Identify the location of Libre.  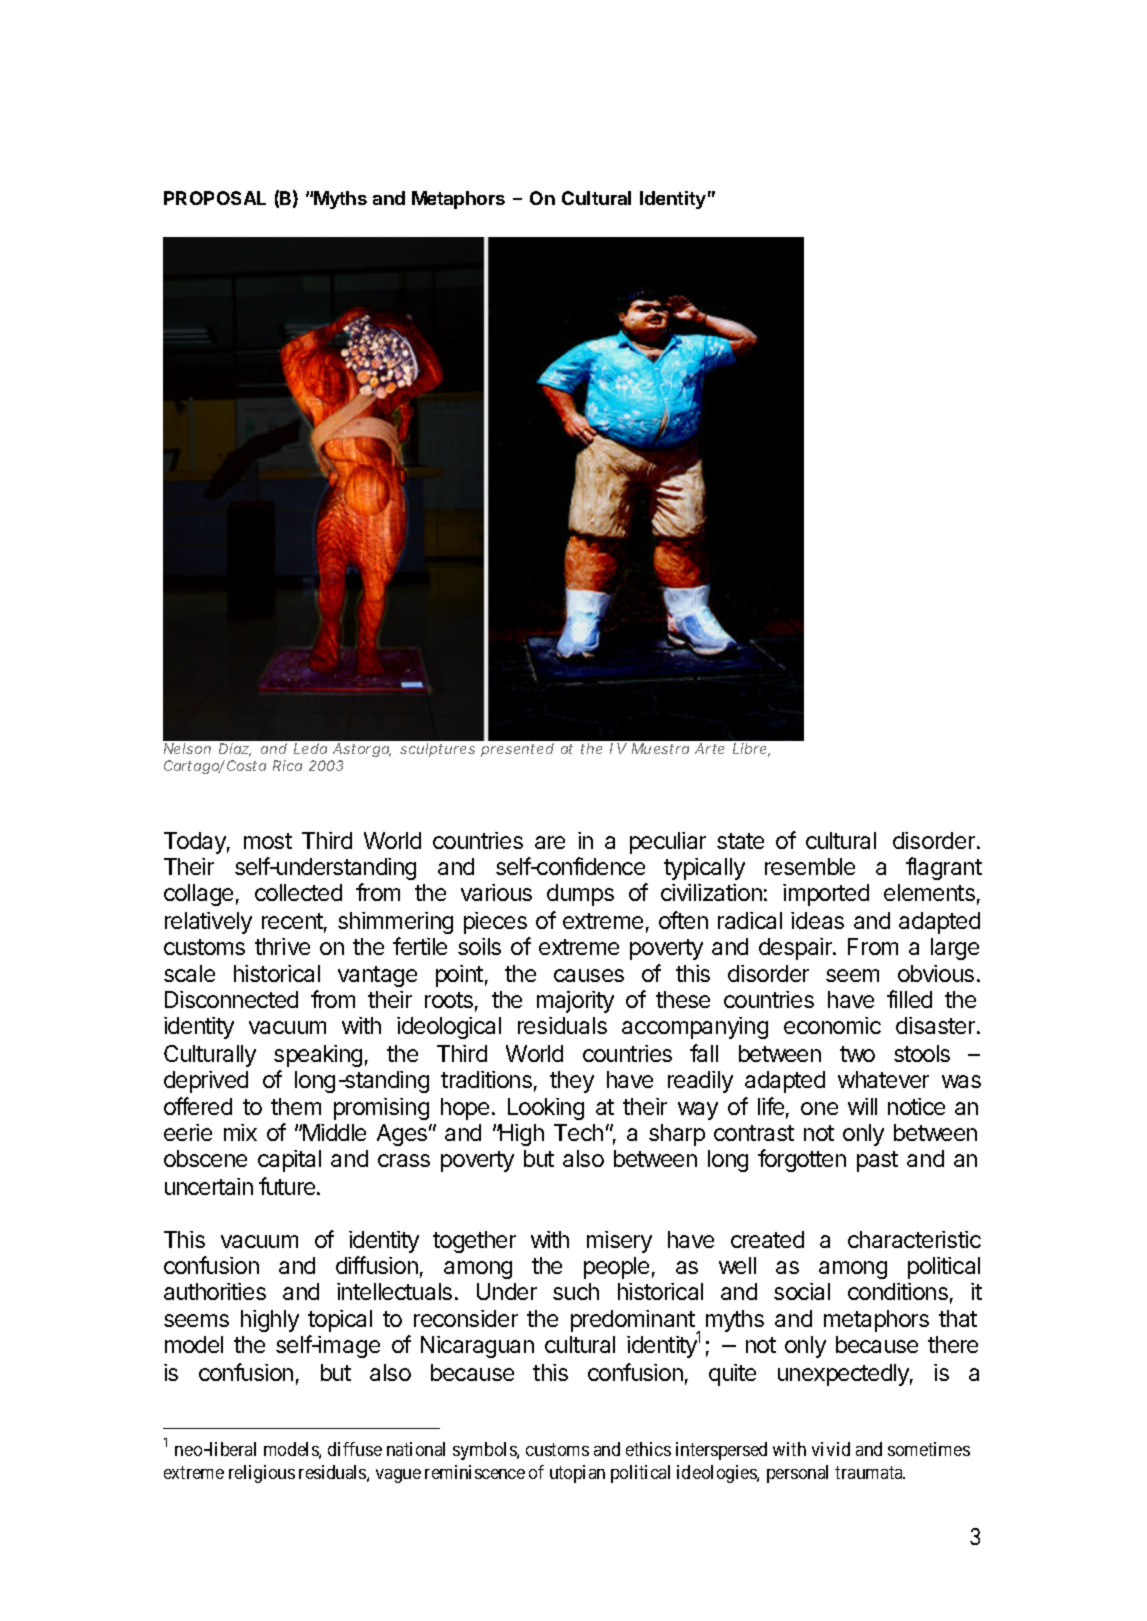
(751, 750).
